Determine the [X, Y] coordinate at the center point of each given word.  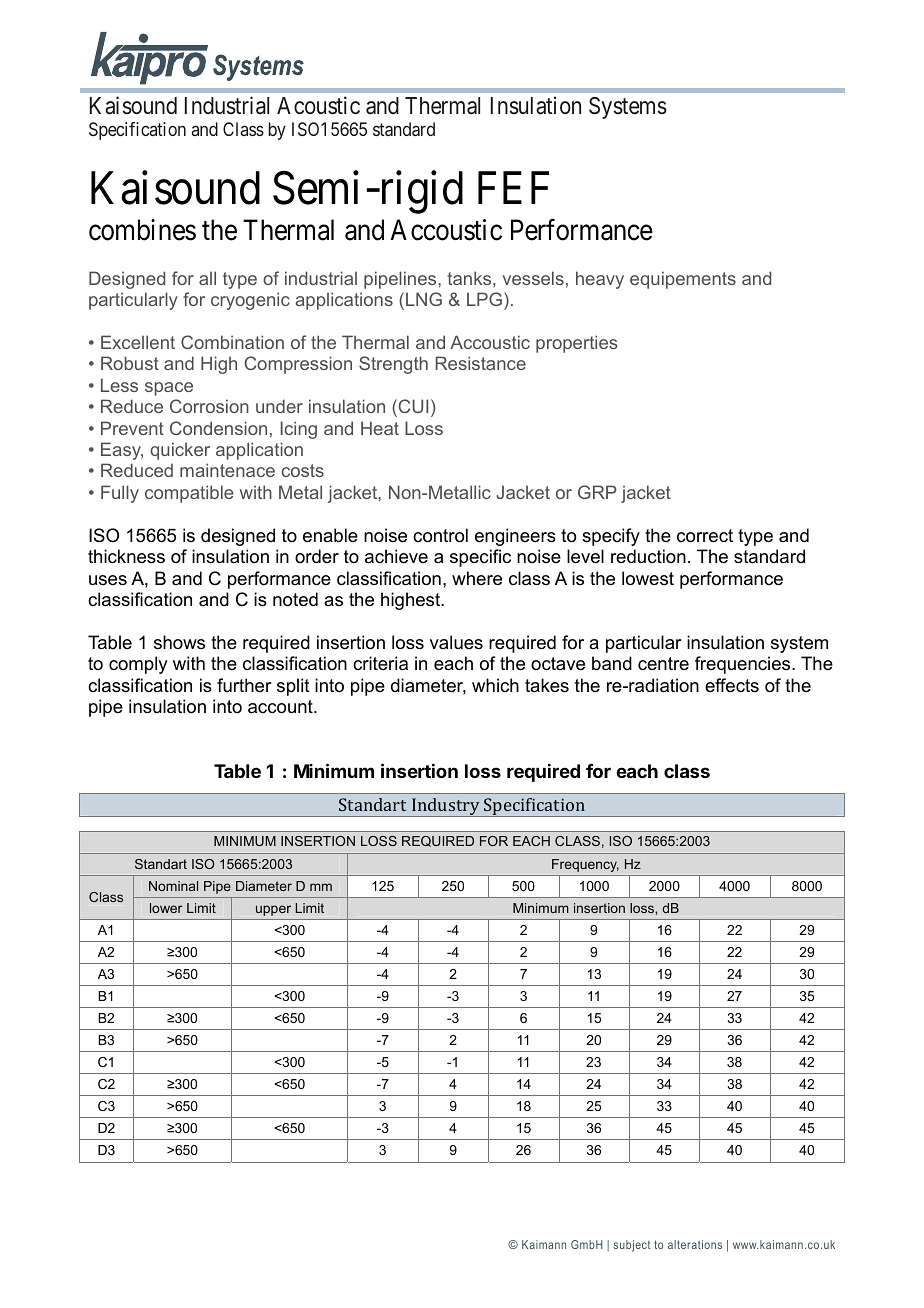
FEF [513, 188]
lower [166, 908]
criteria [380, 663]
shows [179, 642]
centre [663, 663]
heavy [600, 280]
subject [631, 1246]
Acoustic [318, 105]
